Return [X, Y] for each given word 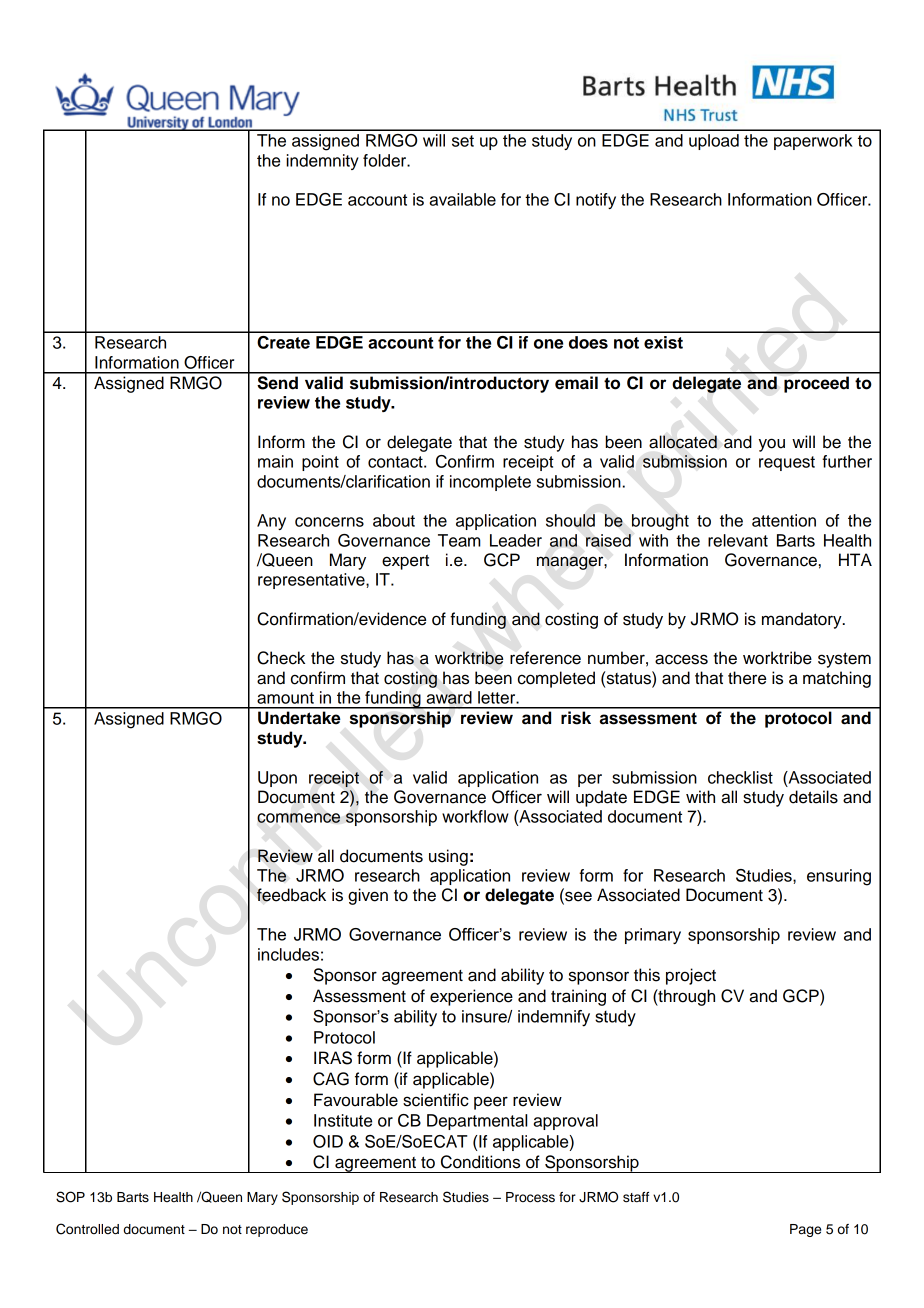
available [462, 199]
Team [459, 540]
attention [784, 520]
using [448, 857]
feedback [291, 895]
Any [271, 522]
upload [714, 142]
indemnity [322, 162]
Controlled [87, 1229]
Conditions [480, 1162]
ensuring [839, 877]
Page [805, 1230]
